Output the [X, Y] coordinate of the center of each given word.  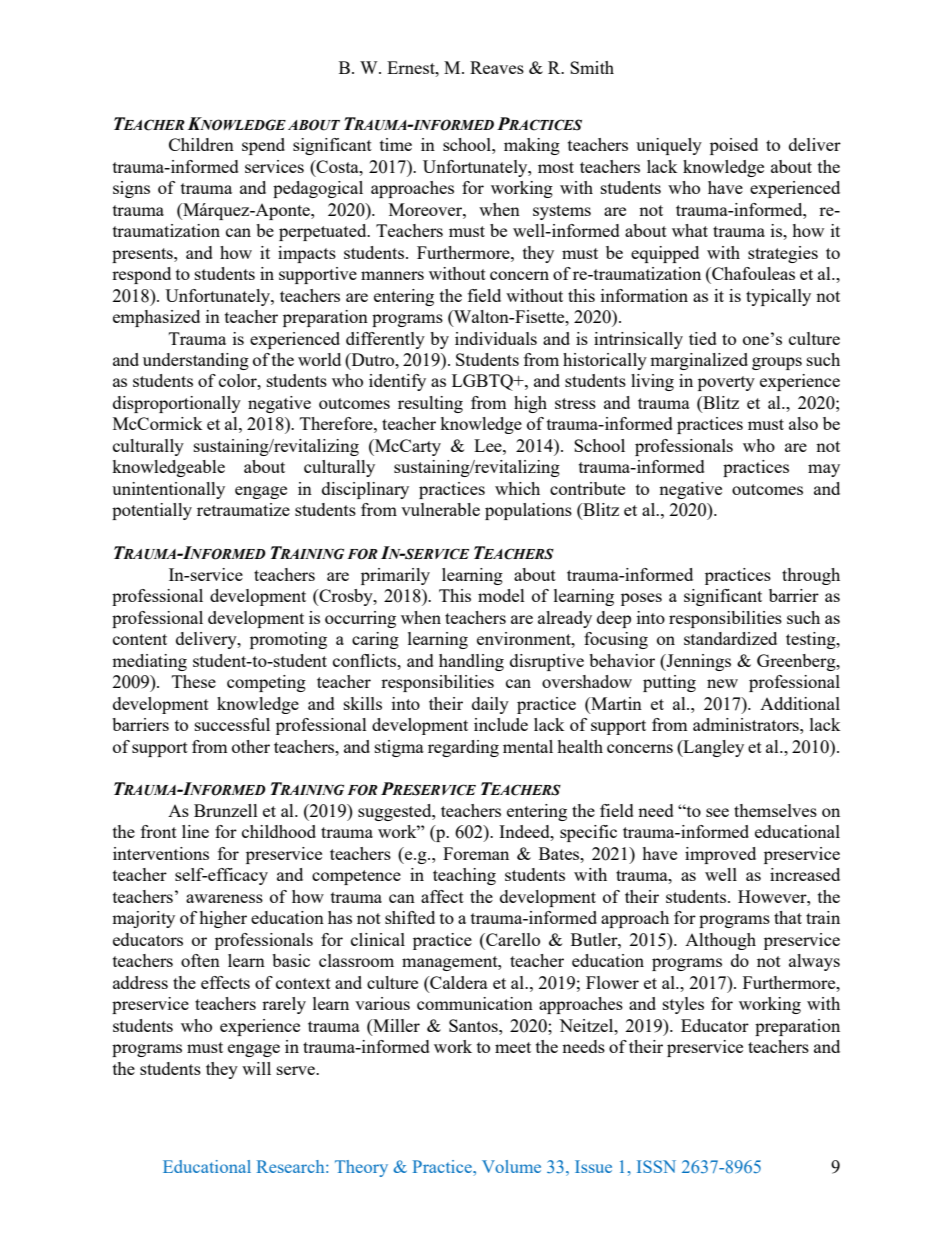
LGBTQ [483, 382]
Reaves [497, 67]
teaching [464, 876]
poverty [726, 383]
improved [720, 855]
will [256, 1068]
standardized [730, 638]
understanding [196, 361]
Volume [511, 1166]
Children [201, 144]
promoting [288, 640]
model [501, 595]
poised [734, 146]
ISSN [656, 1166]
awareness [224, 898]
